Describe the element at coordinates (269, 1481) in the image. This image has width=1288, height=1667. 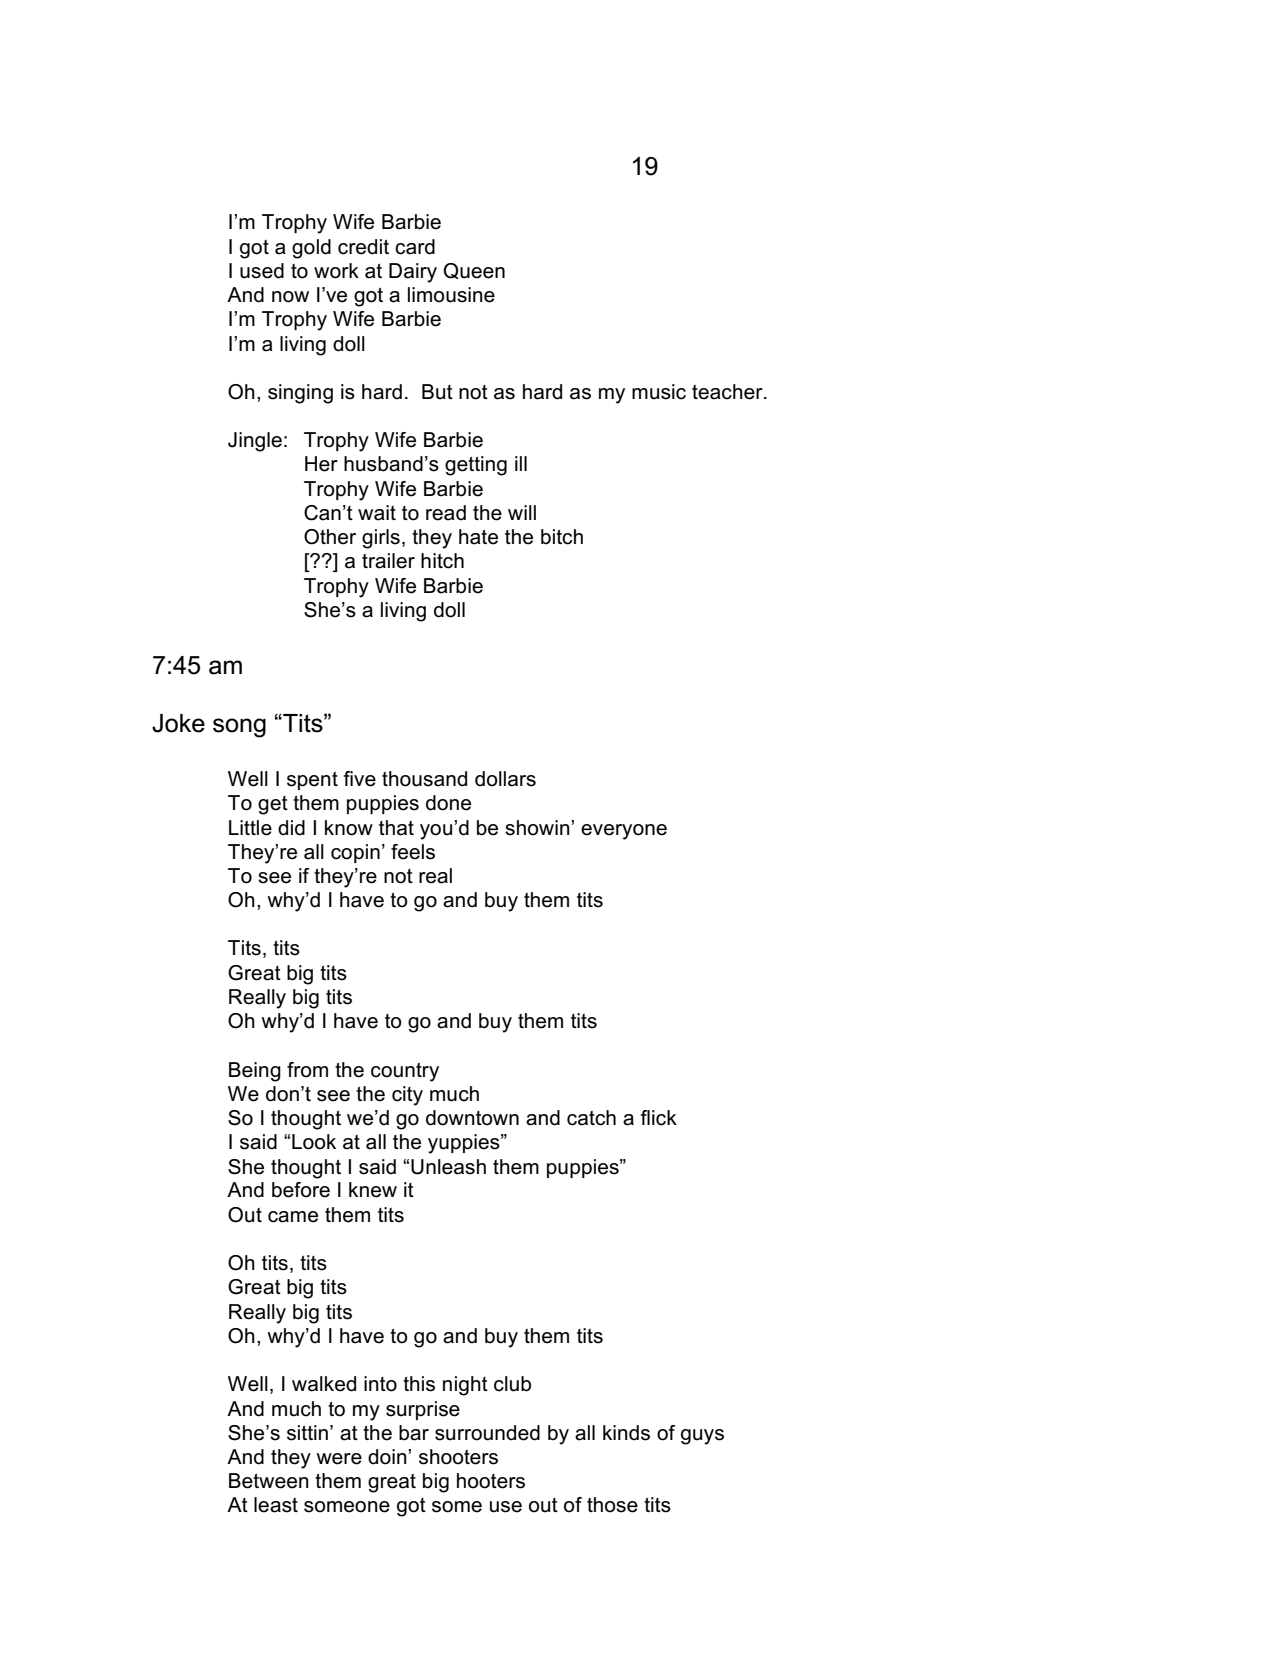
I see `Between` at that location.
